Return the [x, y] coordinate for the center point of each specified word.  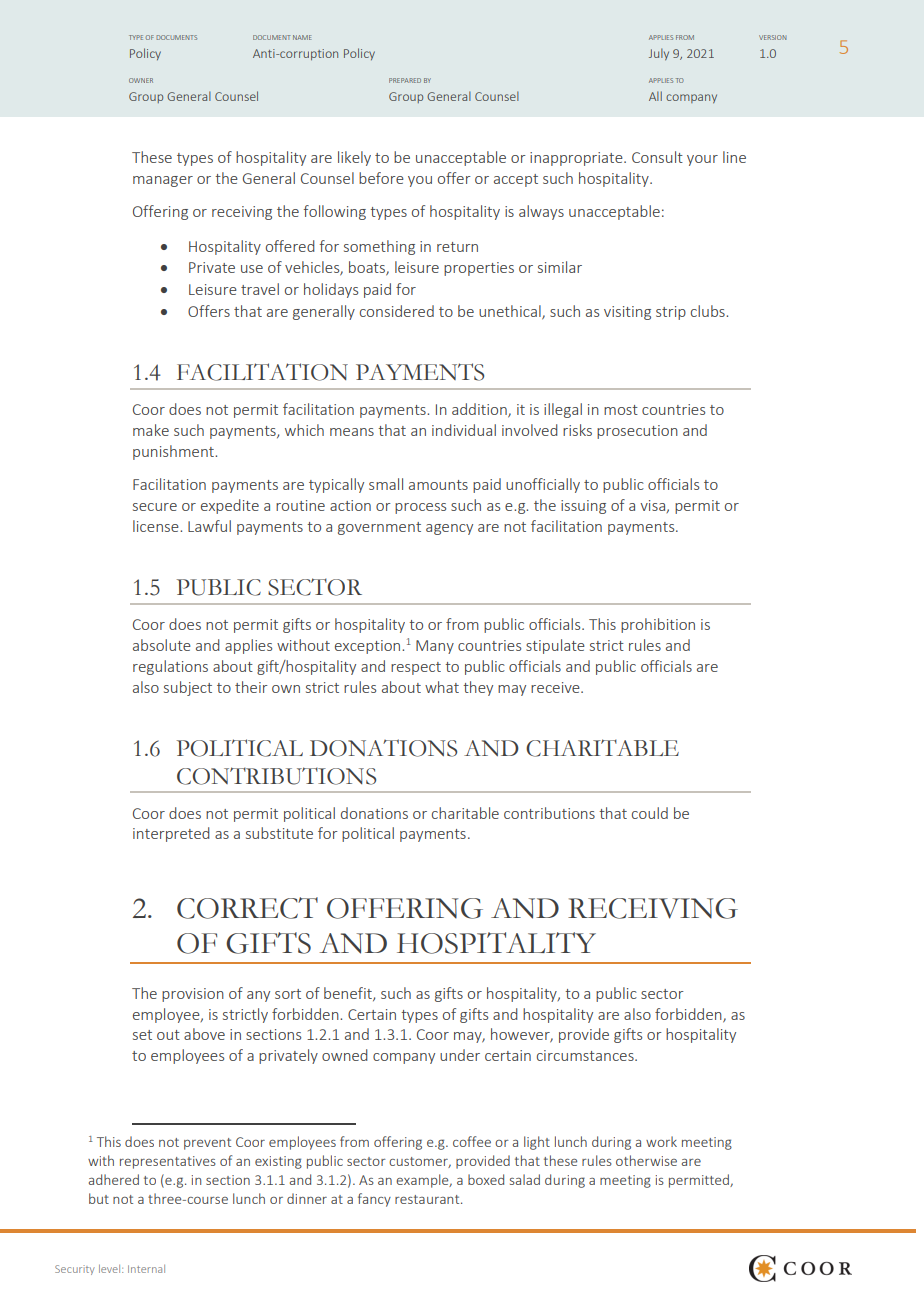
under [460, 1055]
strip [671, 313]
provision [193, 995]
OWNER [141, 80]
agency [449, 529]
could [650, 813]
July [659, 54]
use [252, 269]
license [157, 526]
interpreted [171, 834]
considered [397, 311]
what [442, 687]
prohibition [658, 625]
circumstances [586, 1055]
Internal [146, 1269]
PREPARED [405, 80]
